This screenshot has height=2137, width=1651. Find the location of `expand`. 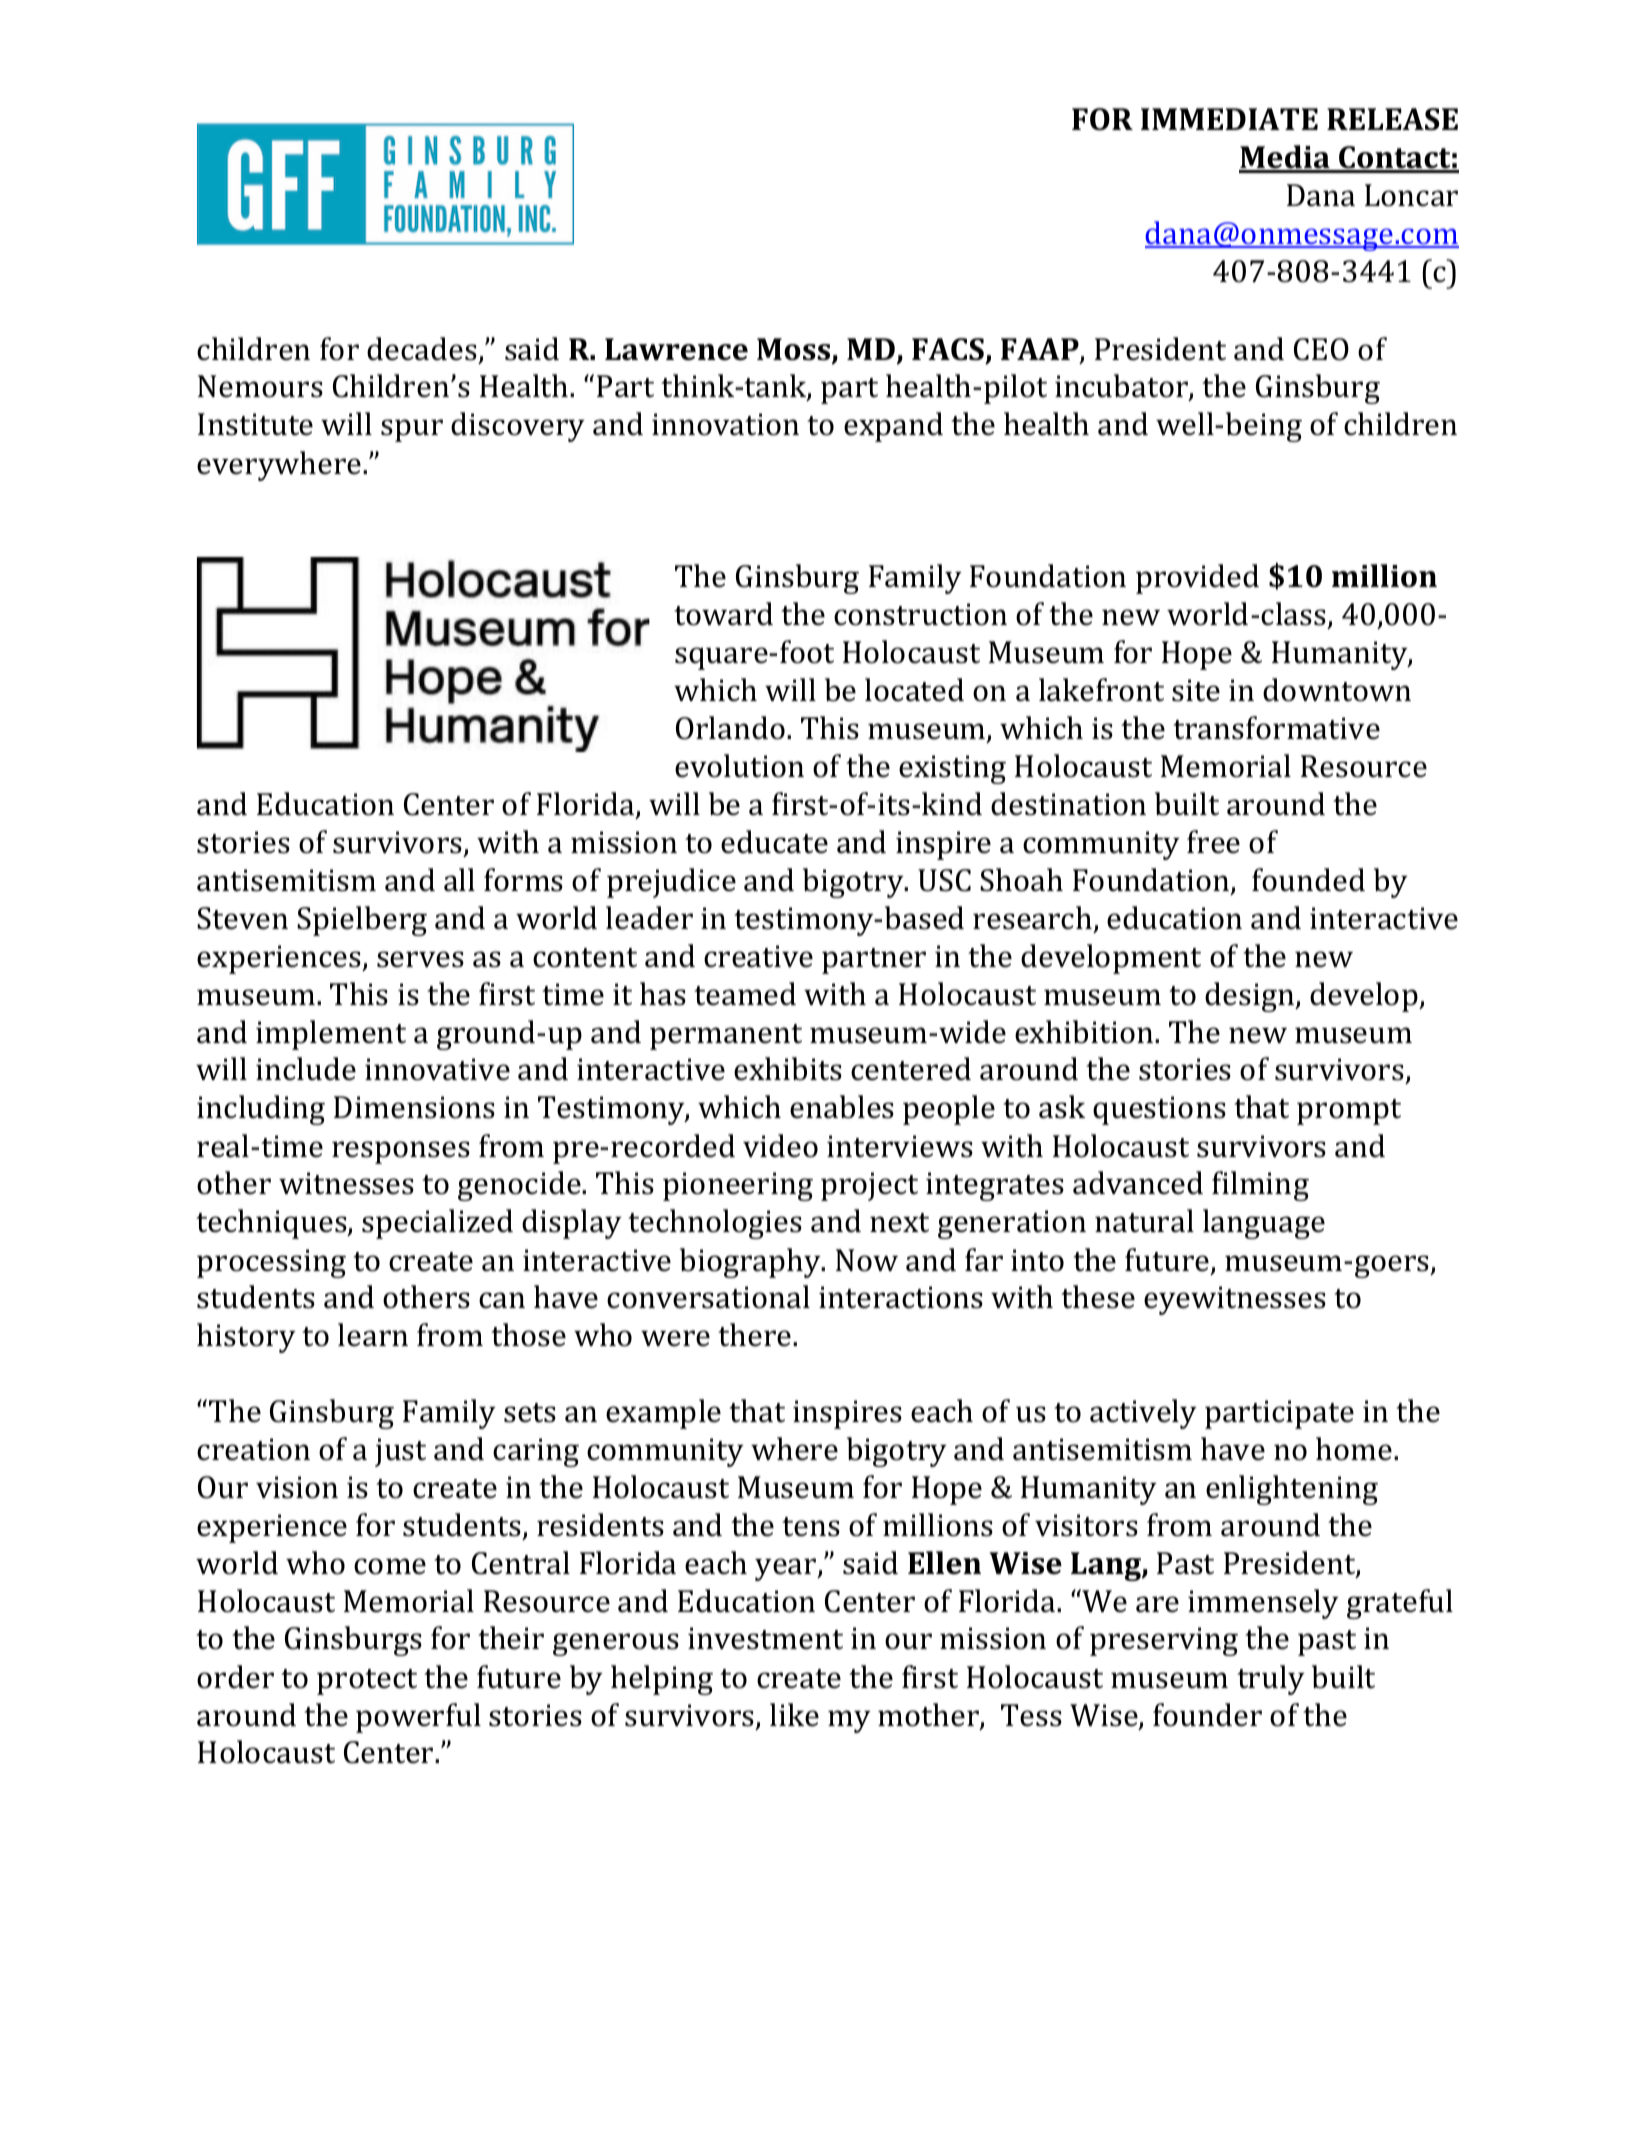

expand is located at coordinates (893, 427).
